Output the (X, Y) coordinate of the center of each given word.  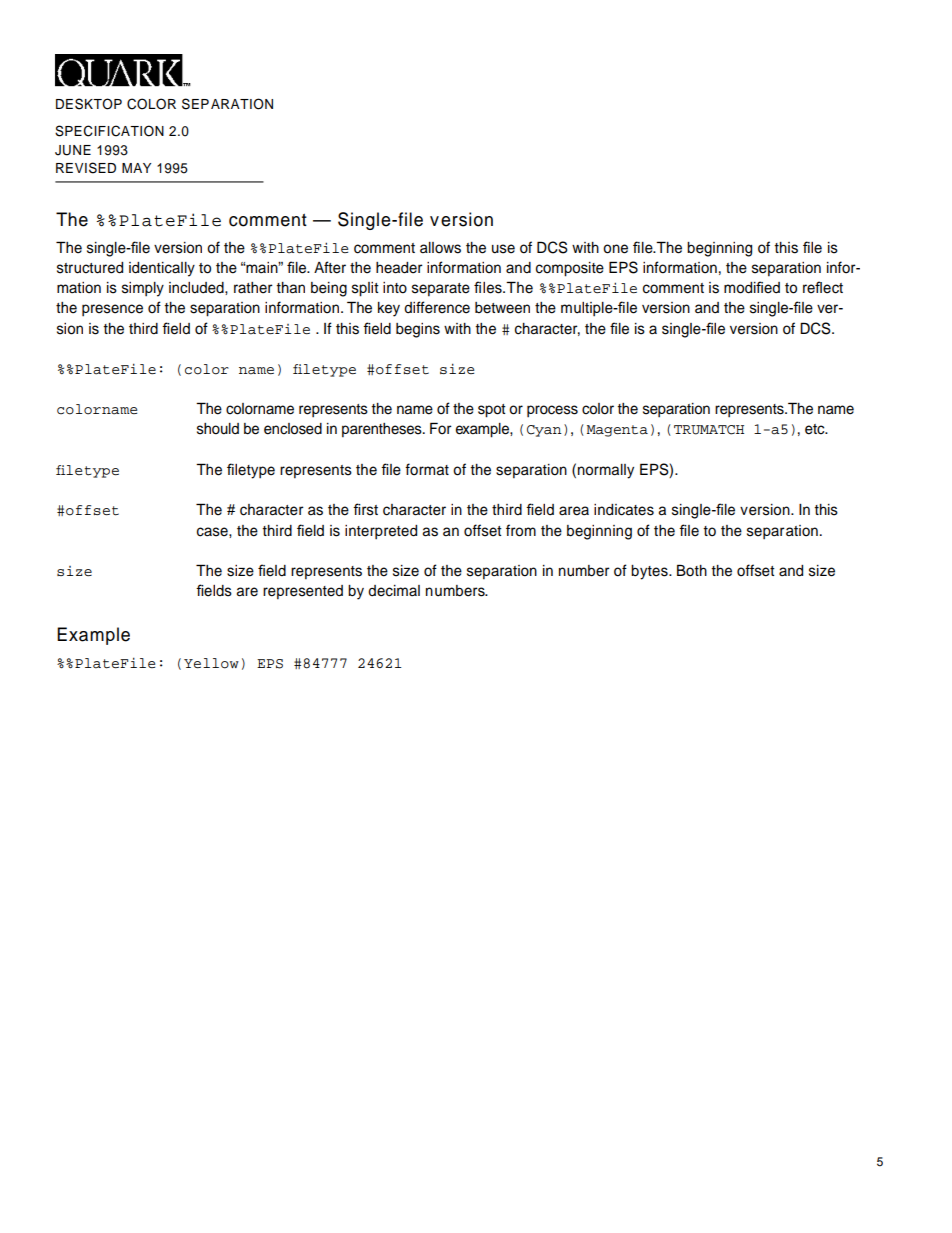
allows (440, 248)
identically (162, 269)
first (365, 509)
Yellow (211, 663)
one (615, 249)
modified (752, 287)
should (218, 429)
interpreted (381, 532)
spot (492, 411)
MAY (136, 168)
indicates (624, 510)
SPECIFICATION (109, 131)
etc (816, 429)
